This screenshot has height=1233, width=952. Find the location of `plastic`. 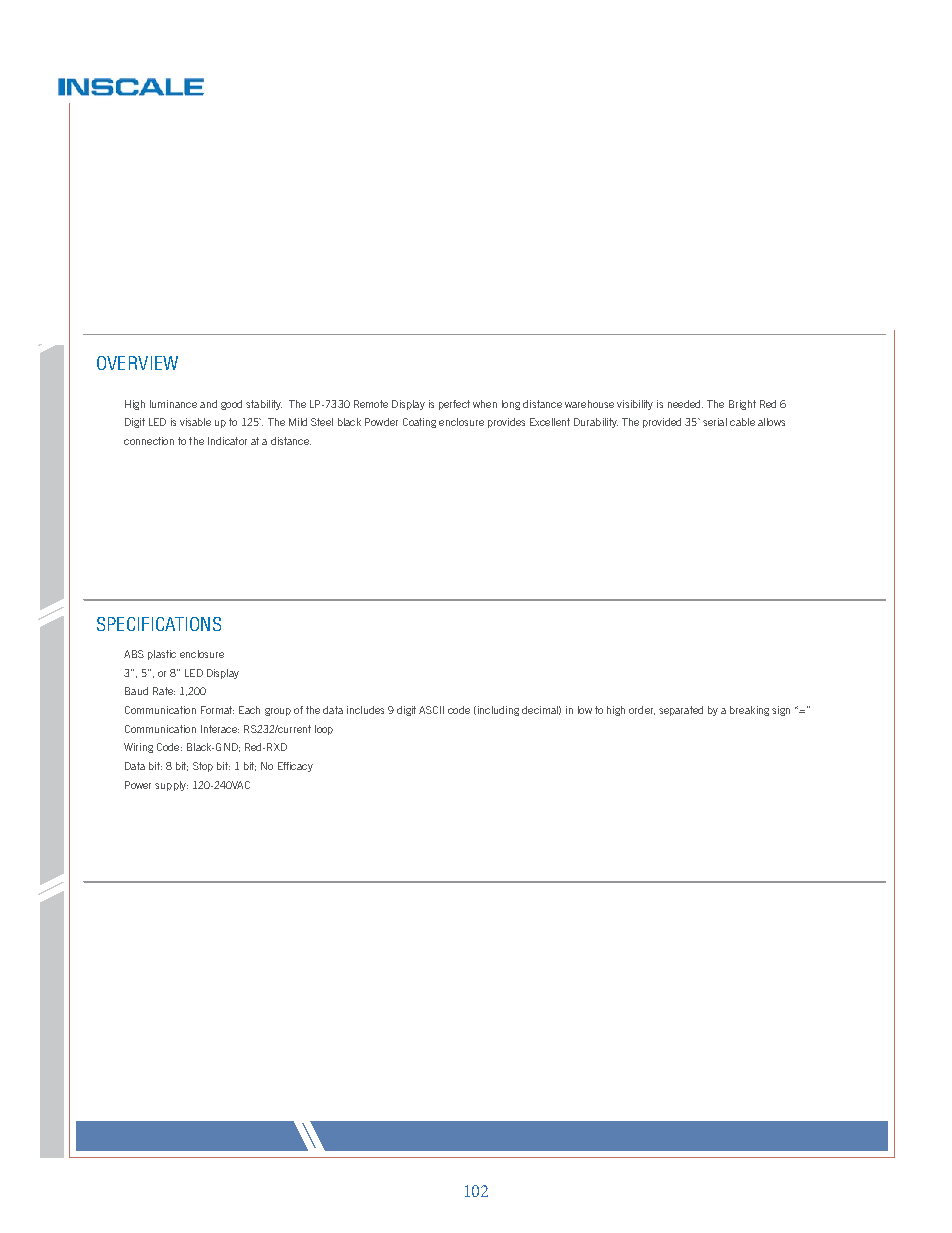

plastic is located at coordinates (162, 655).
